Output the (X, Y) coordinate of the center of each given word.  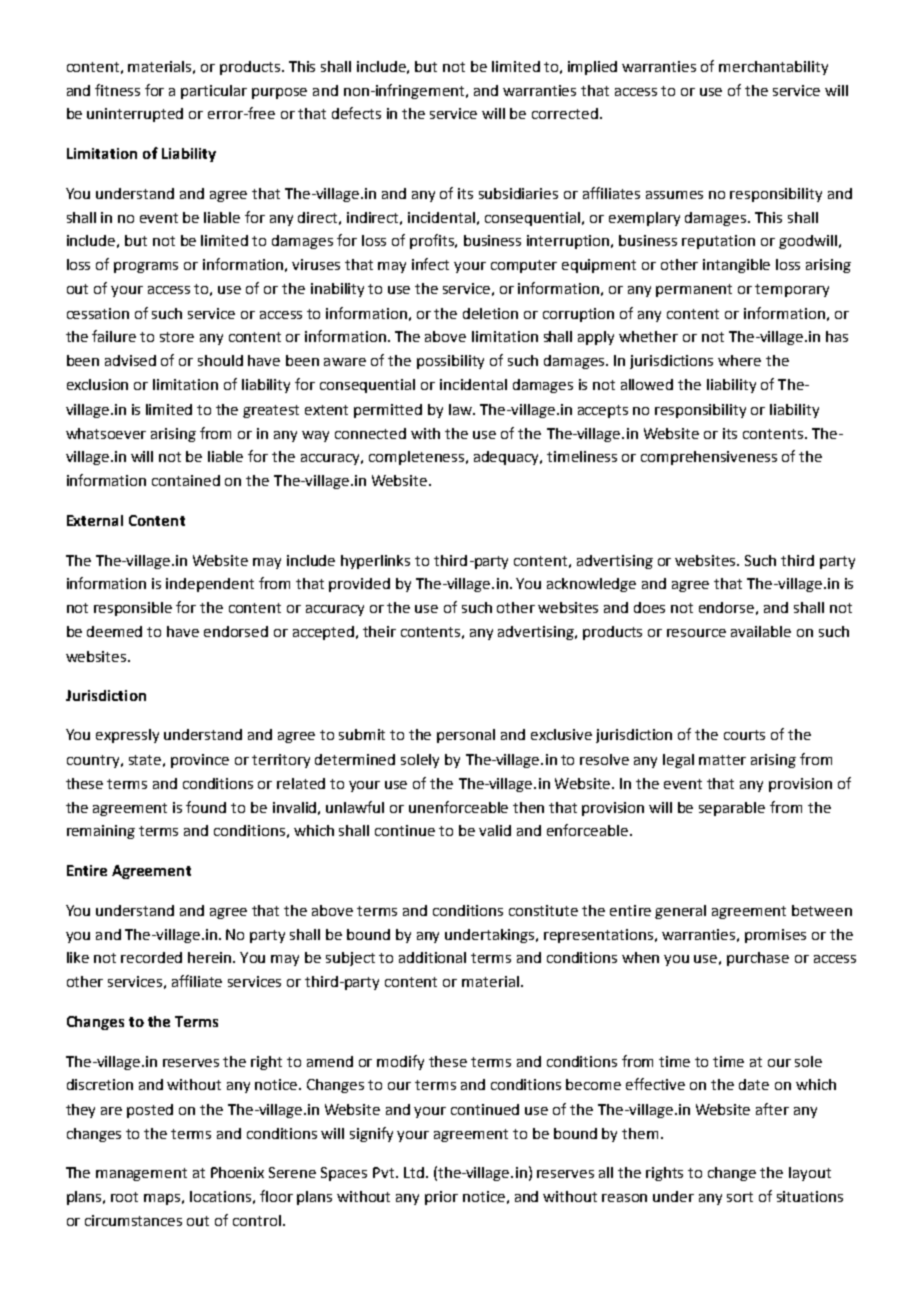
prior (441, 1198)
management (141, 1174)
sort (740, 1197)
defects (356, 113)
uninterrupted (135, 115)
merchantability (773, 68)
